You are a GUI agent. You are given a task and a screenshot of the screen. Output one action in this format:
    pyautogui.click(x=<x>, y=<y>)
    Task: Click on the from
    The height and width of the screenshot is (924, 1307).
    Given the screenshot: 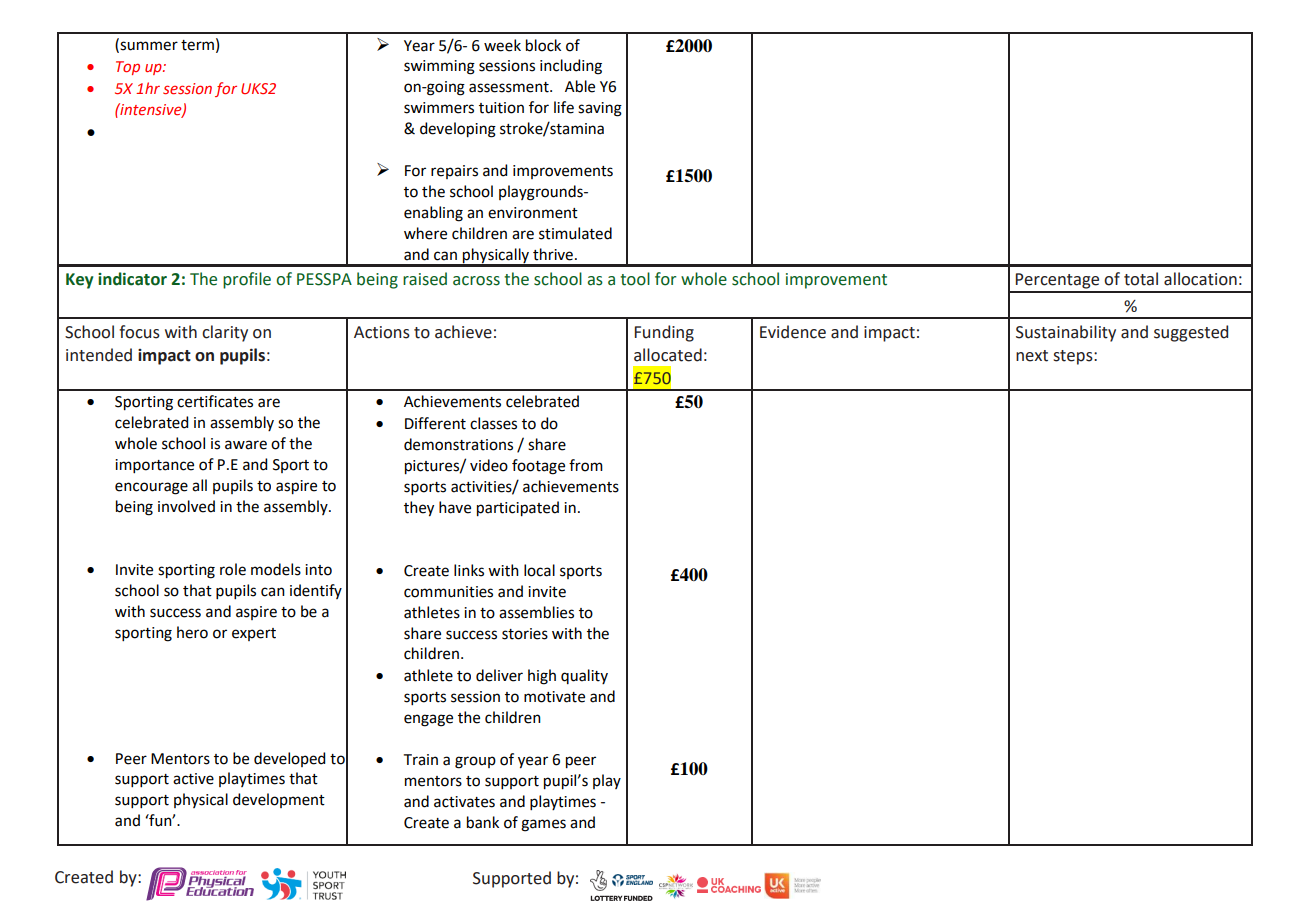 What is the action you would take?
    pyautogui.click(x=586, y=465)
